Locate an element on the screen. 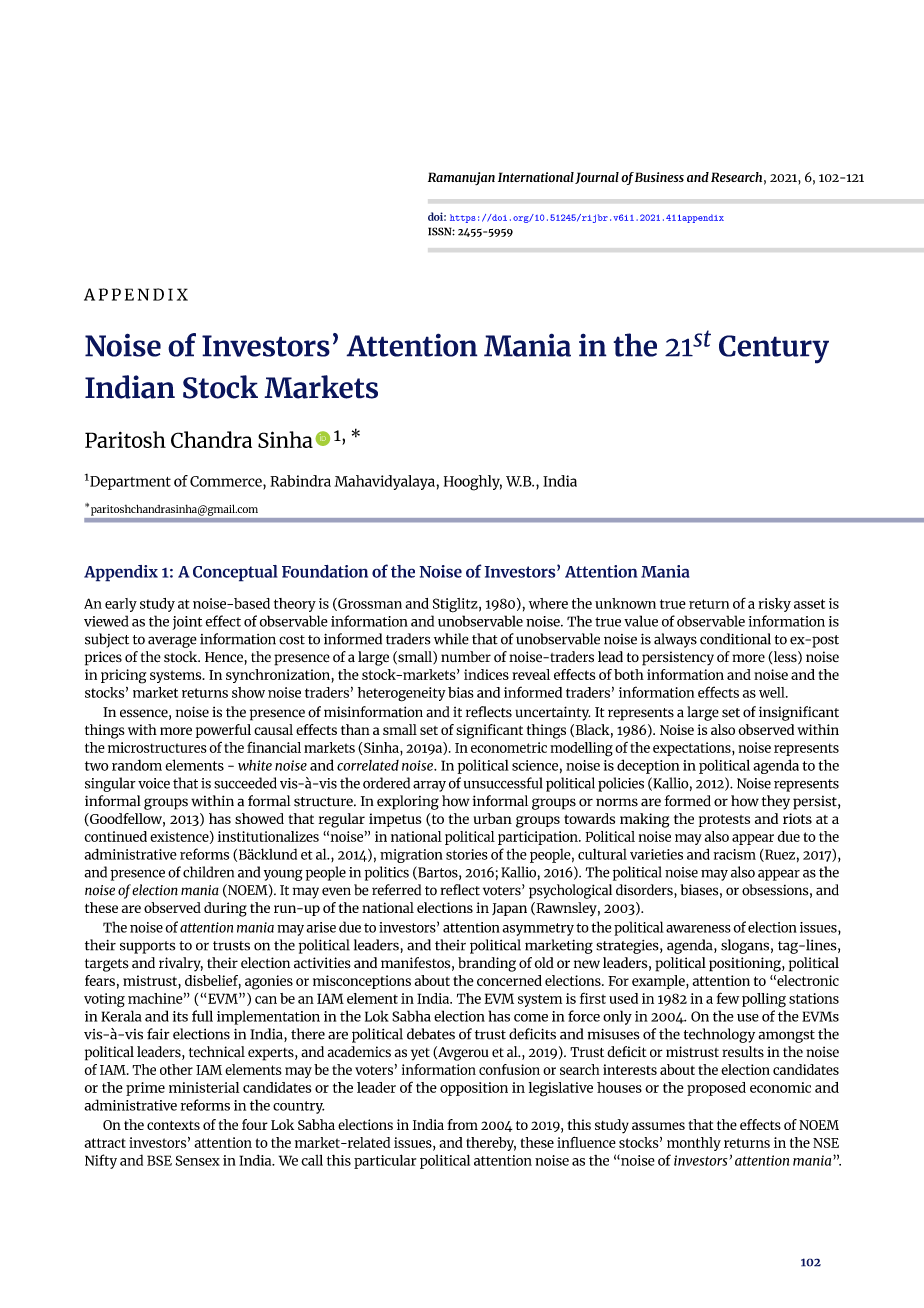 The height and width of the screenshot is (1308, 924). monthly is located at coordinates (694, 1144).
